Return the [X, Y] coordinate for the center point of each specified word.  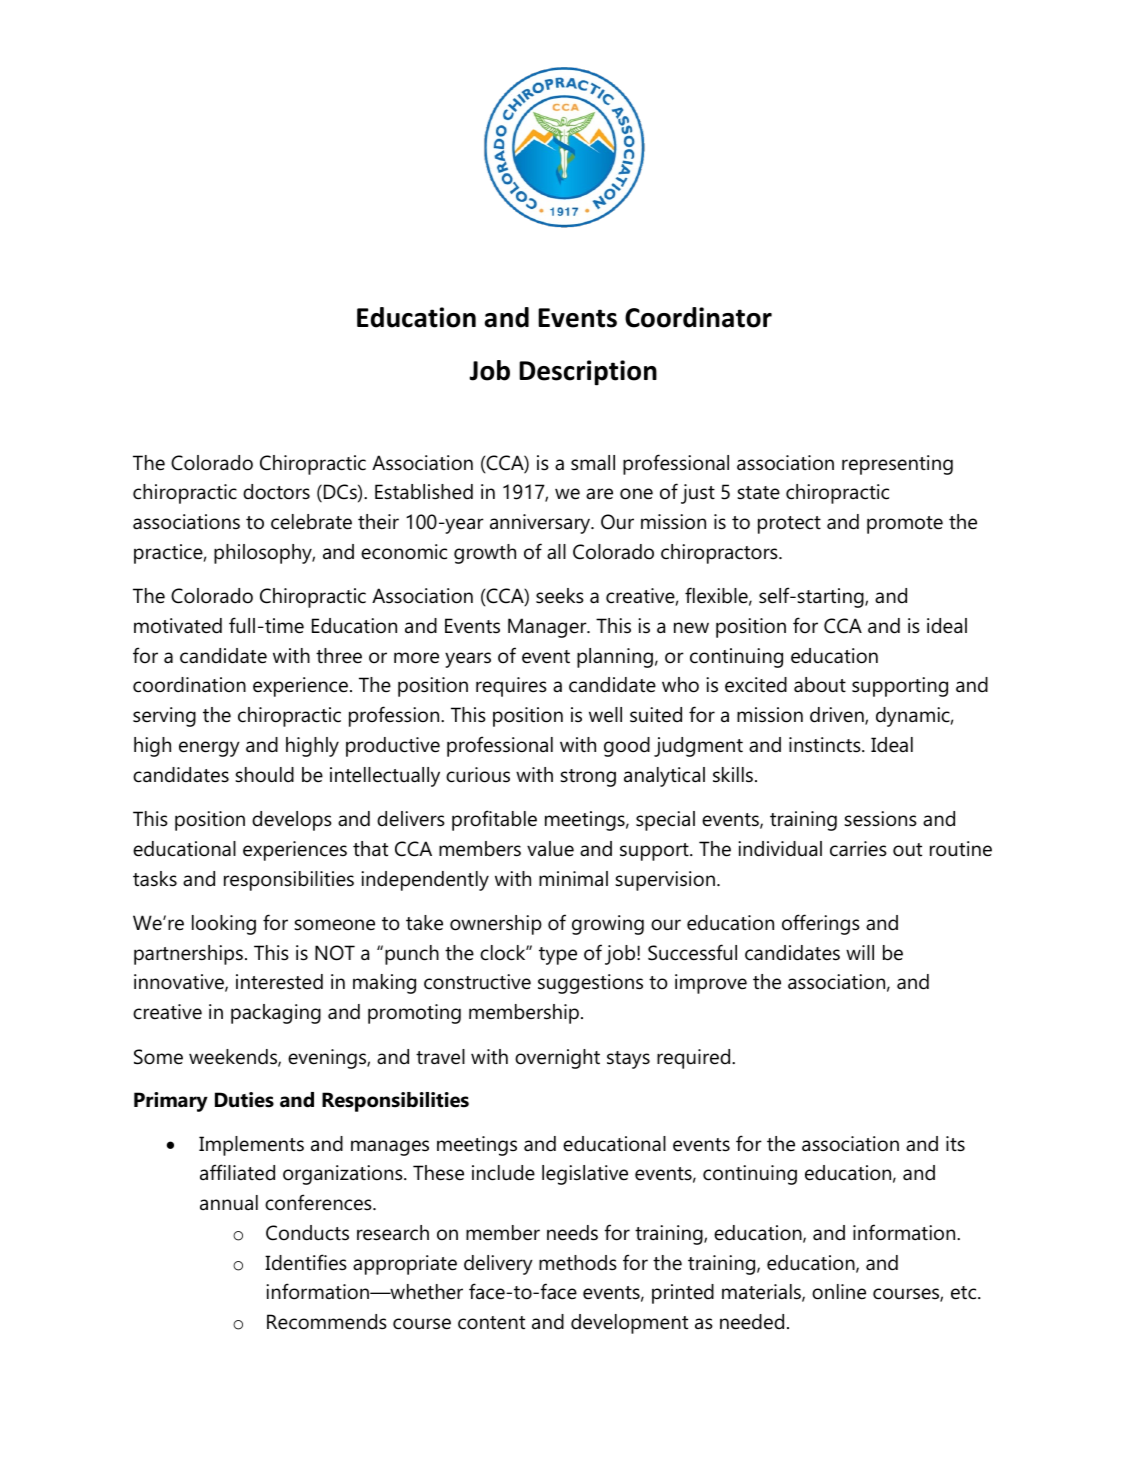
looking [224, 925]
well [605, 715]
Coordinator [698, 317]
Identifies [306, 1262]
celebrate [311, 522]
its [955, 1144]
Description [588, 373]
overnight [557, 1059]
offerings [821, 924]
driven [838, 716]
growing [608, 925]
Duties [244, 1100]
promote [905, 525]
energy [209, 749]
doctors [276, 492]
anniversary [541, 524]
